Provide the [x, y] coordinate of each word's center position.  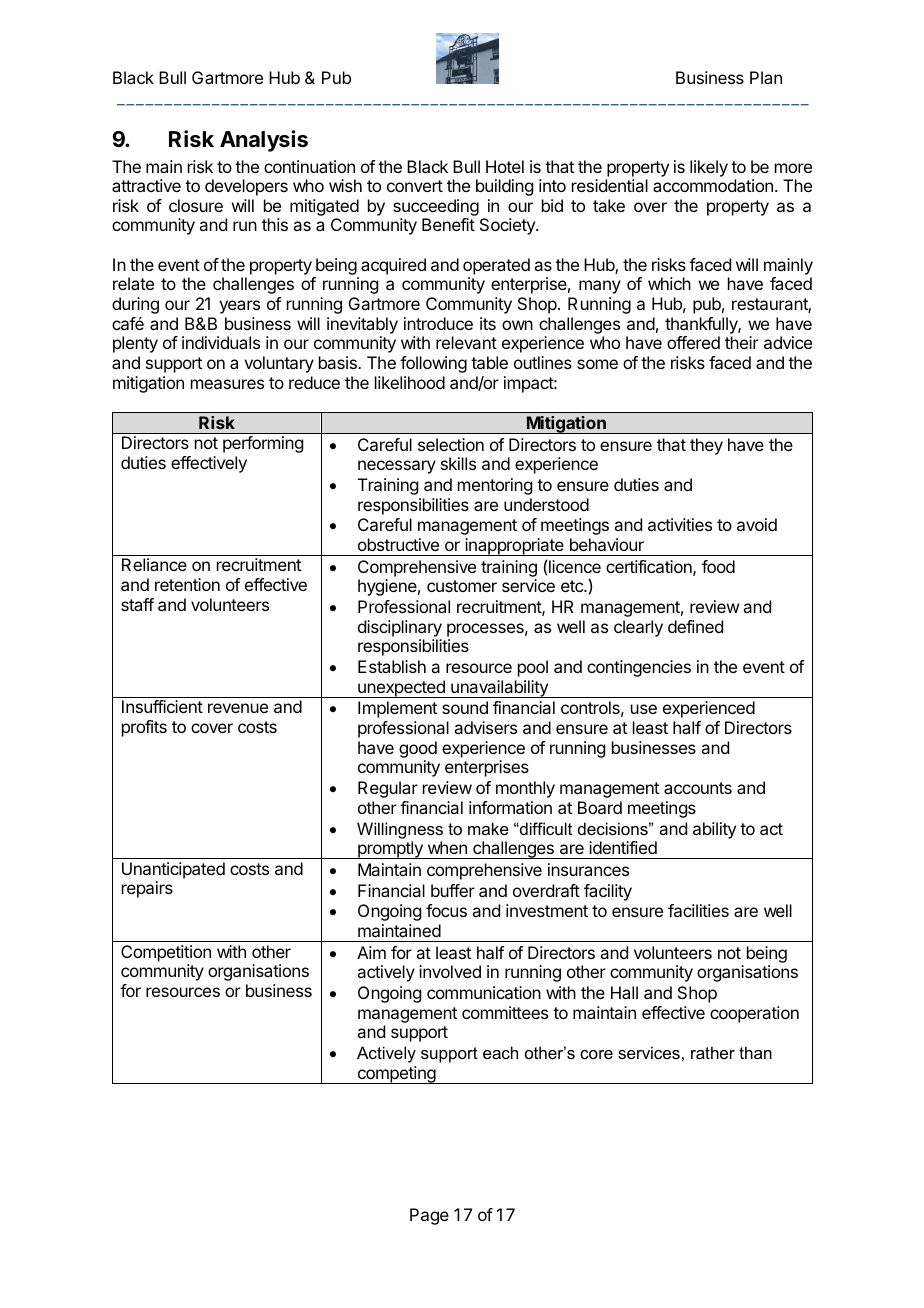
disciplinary [400, 628]
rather [713, 1052]
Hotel [505, 166]
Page [429, 1216]
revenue [238, 708]
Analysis [264, 141]
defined [695, 626]
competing [396, 1075]
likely [709, 168]
